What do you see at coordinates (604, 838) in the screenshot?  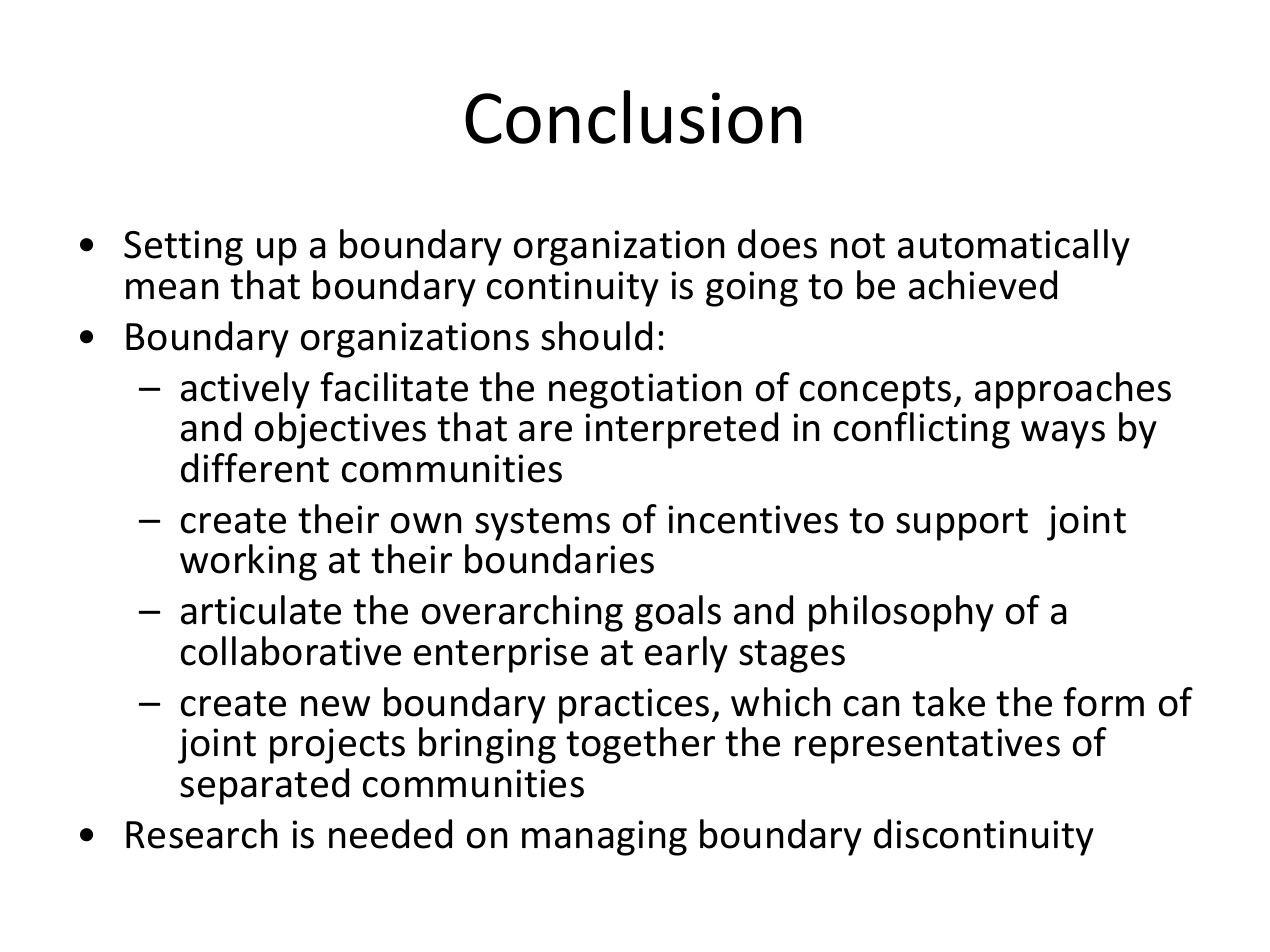 I see `managing` at bounding box center [604, 838].
